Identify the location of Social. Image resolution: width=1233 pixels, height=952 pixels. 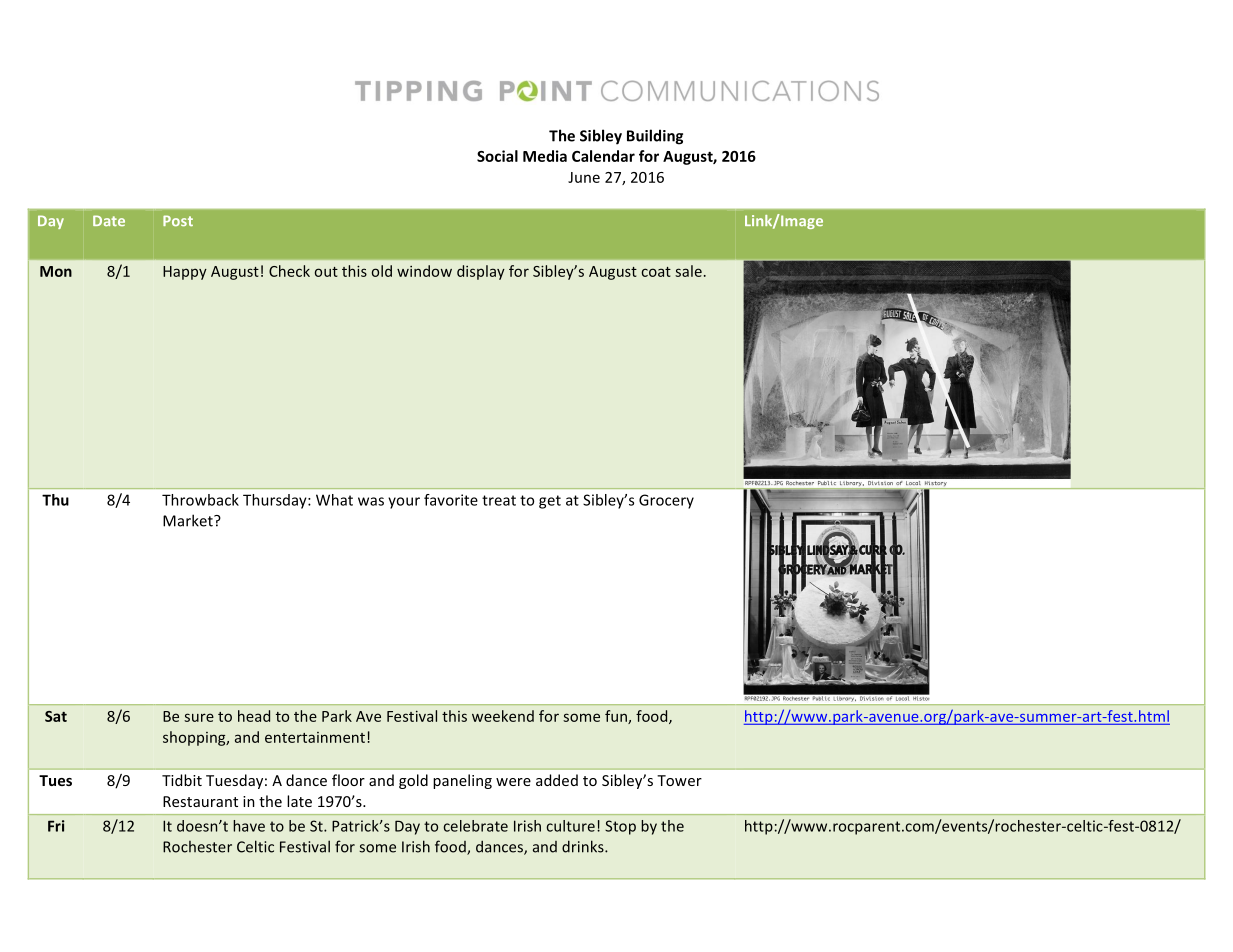
(497, 156).
